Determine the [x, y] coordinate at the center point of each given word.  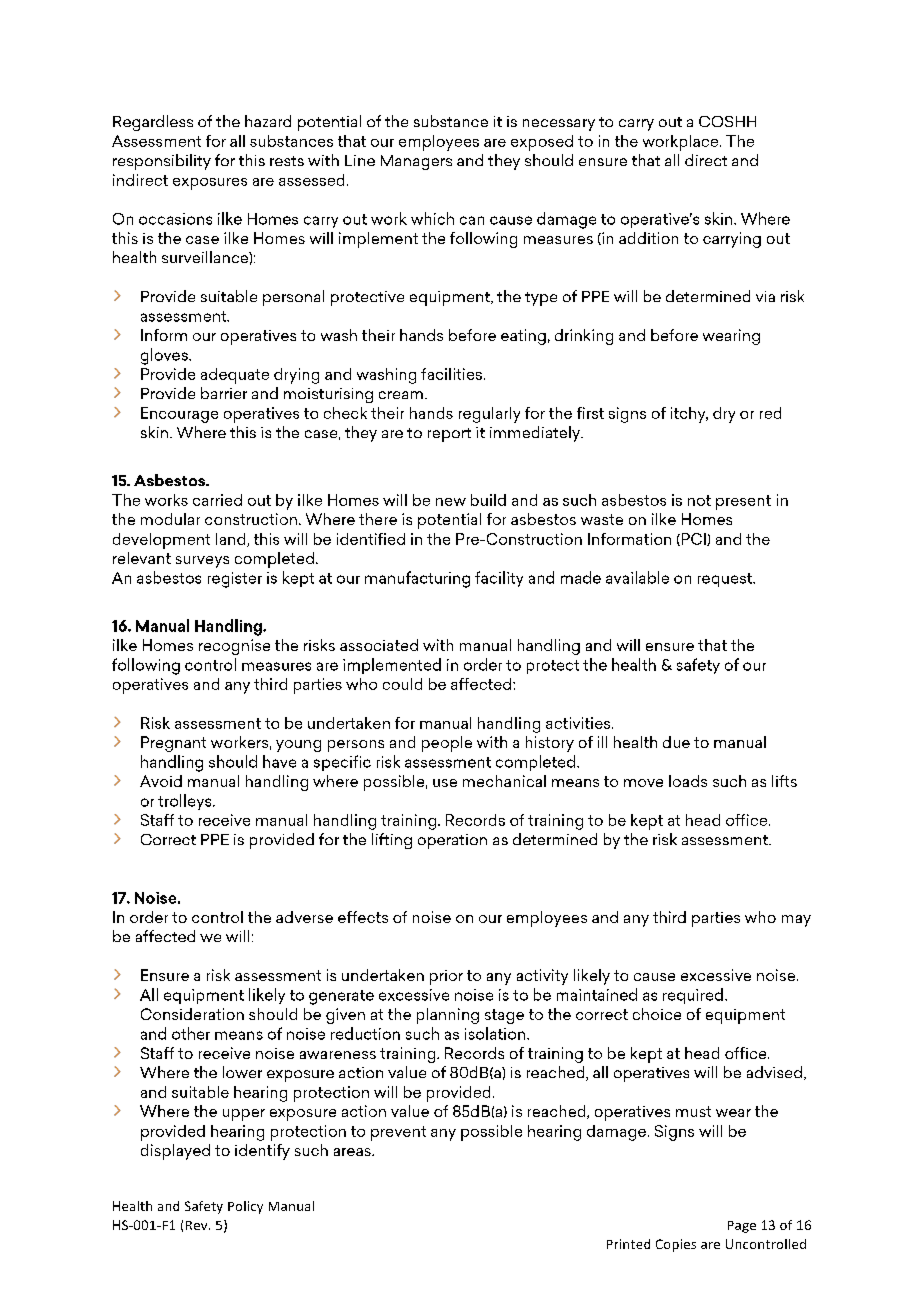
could [402, 684]
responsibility [162, 162]
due [676, 742]
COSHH [727, 121]
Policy [245, 1207]
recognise [234, 647]
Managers [416, 162]
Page [742, 1227]
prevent [398, 1133]
